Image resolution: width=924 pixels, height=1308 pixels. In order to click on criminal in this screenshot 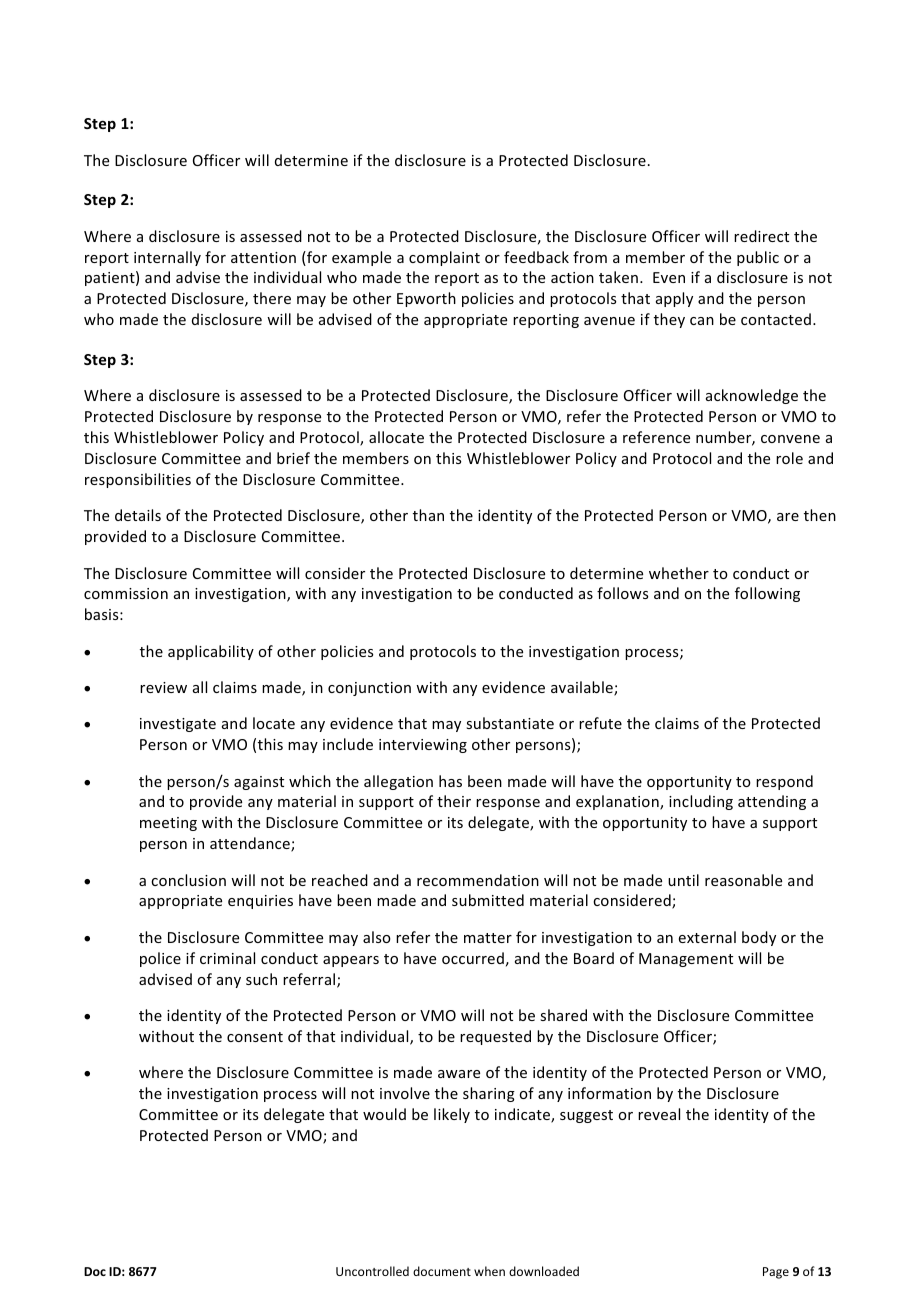, I will do `click(227, 958)`.
